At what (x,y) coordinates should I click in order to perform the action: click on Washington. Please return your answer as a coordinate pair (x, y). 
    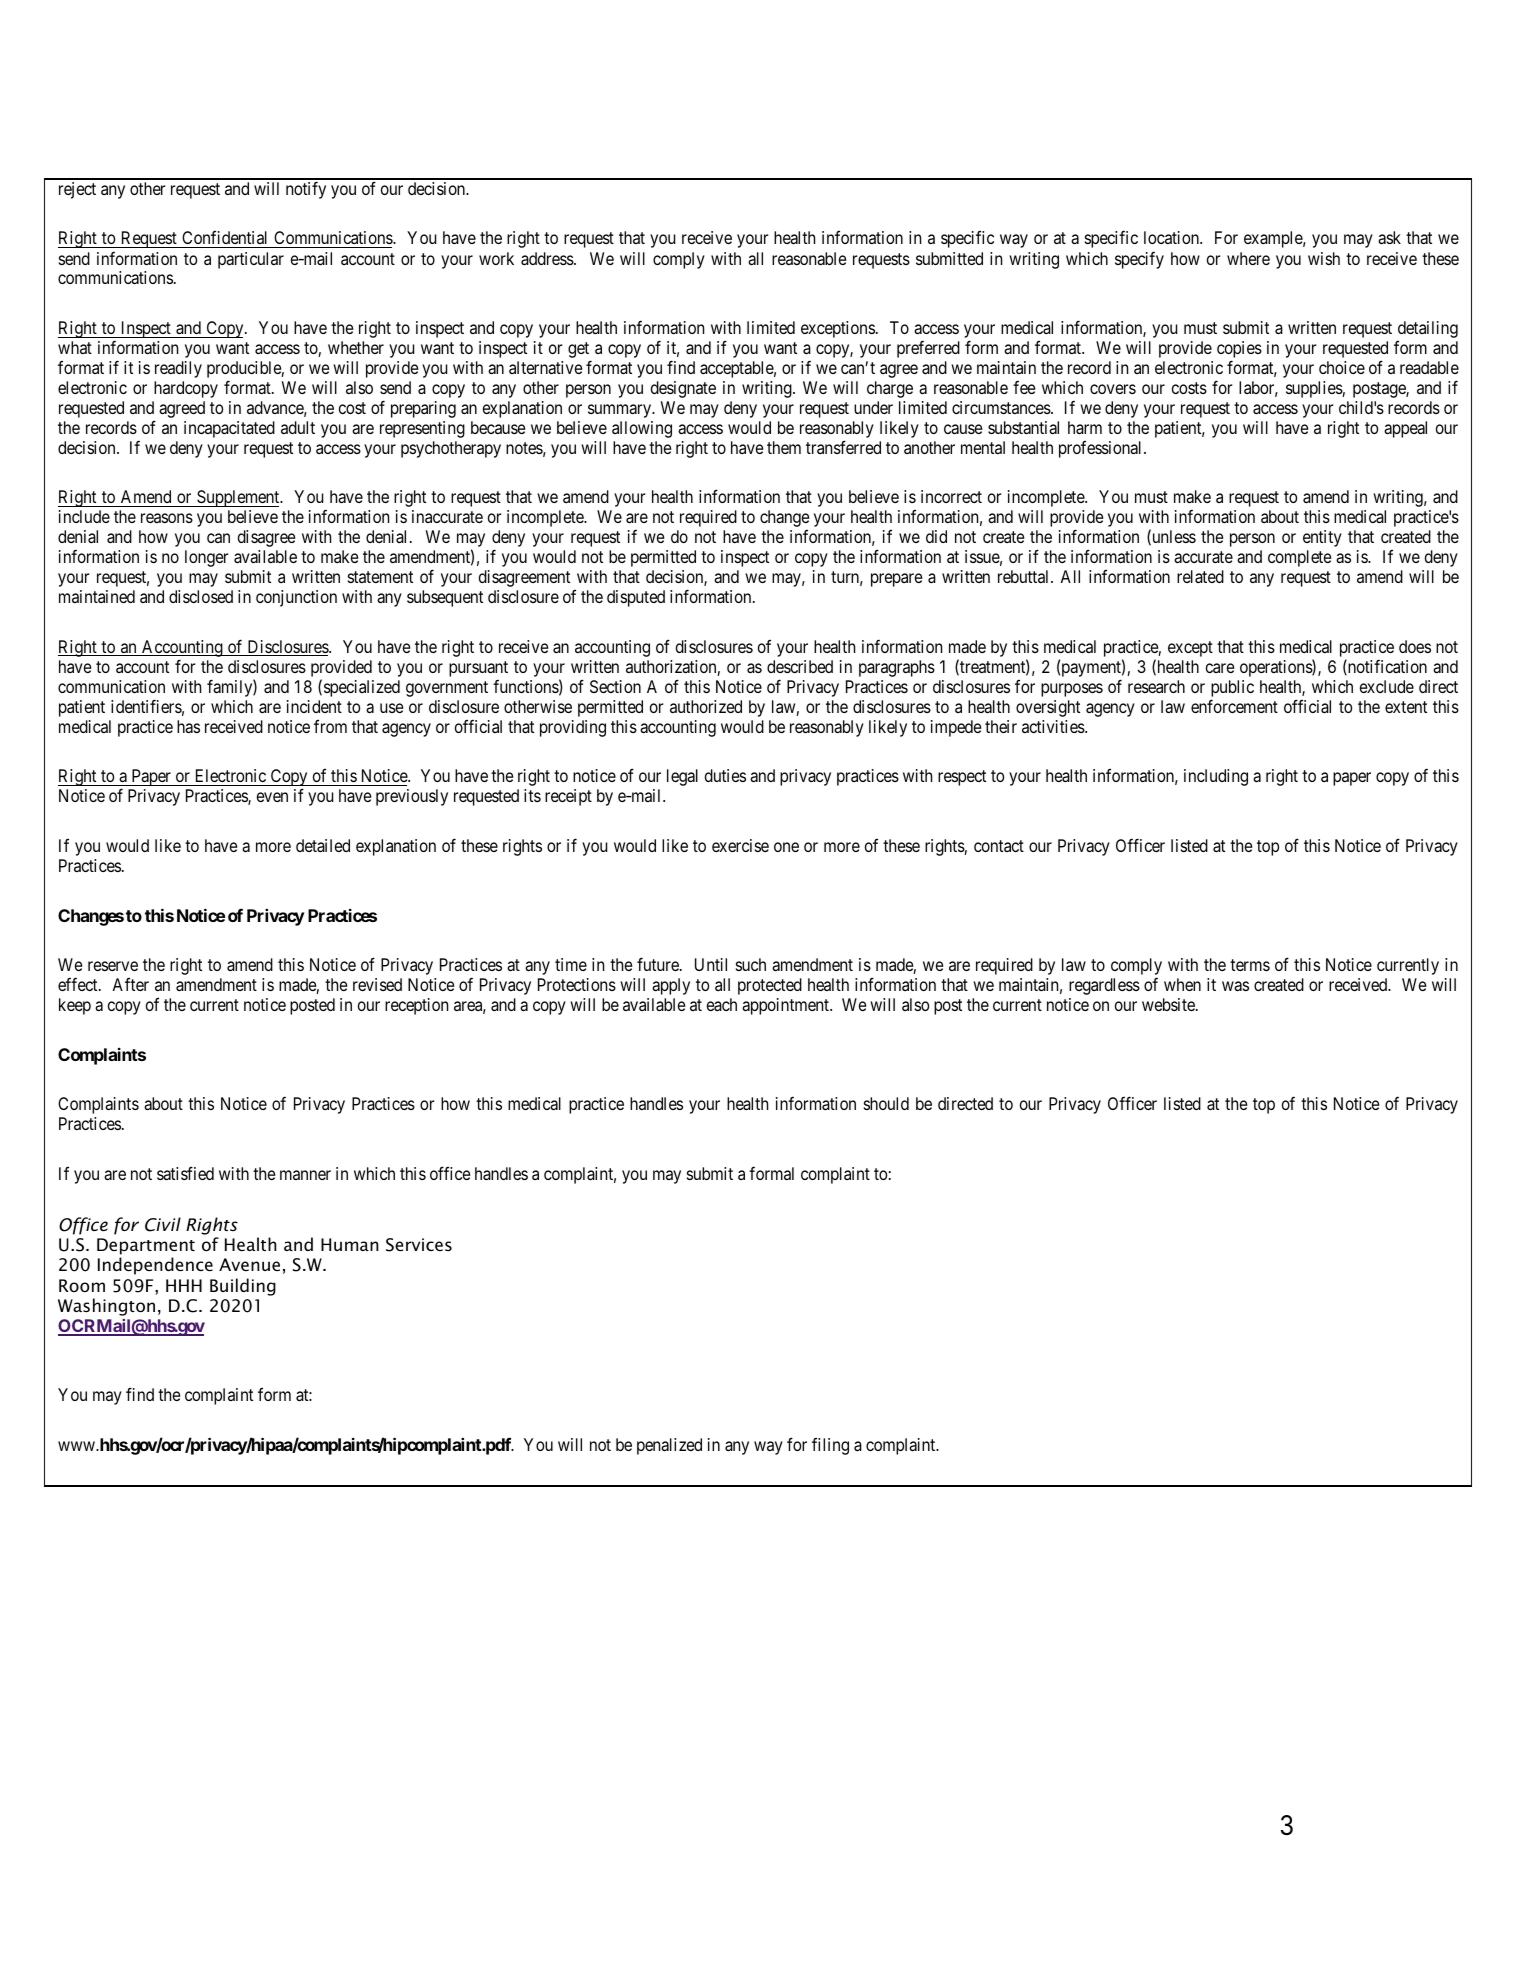
    Looking at the image, I should click on (106, 1307).
